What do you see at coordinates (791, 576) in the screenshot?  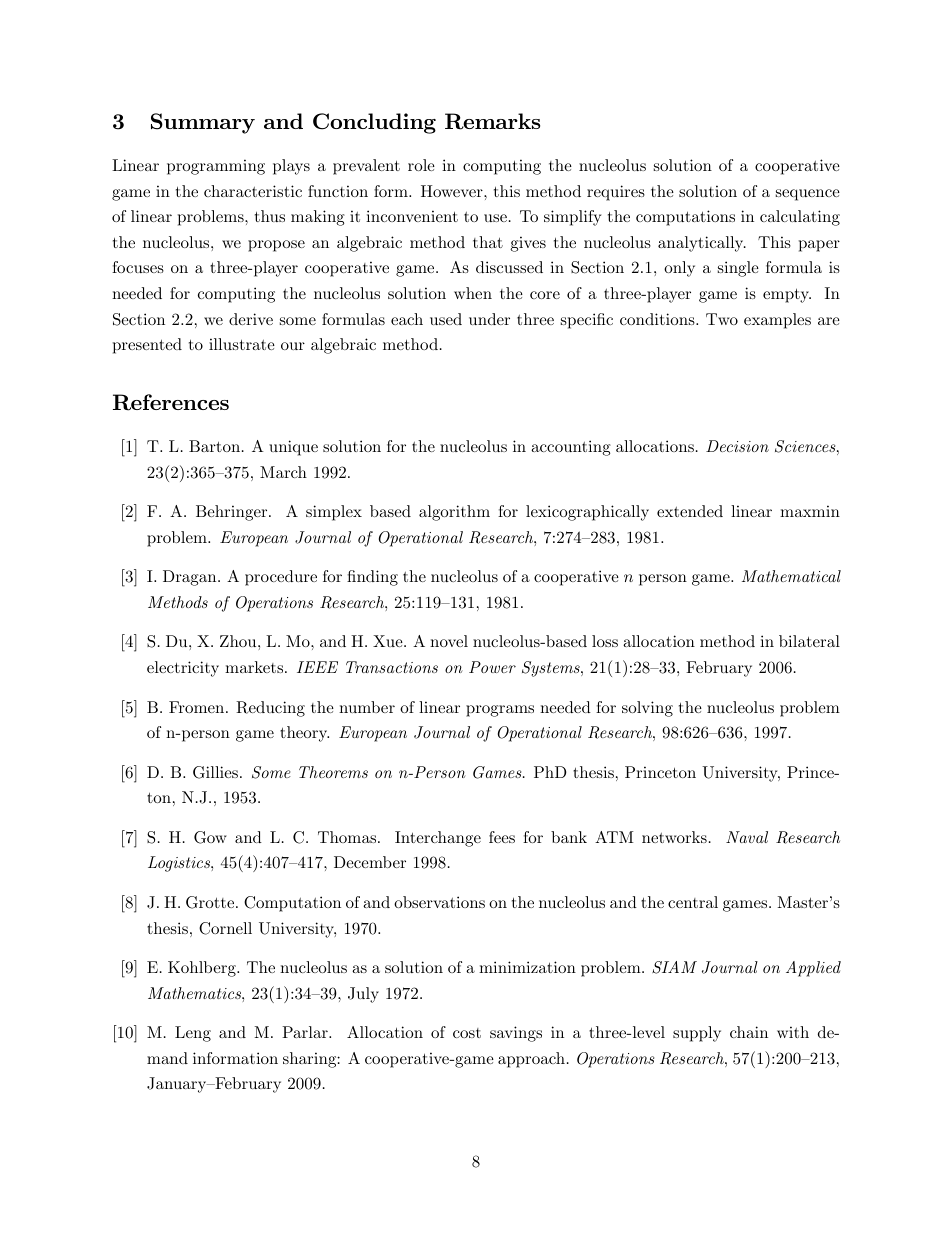 I see `Mathematical` at bounding box center [791, 576].
